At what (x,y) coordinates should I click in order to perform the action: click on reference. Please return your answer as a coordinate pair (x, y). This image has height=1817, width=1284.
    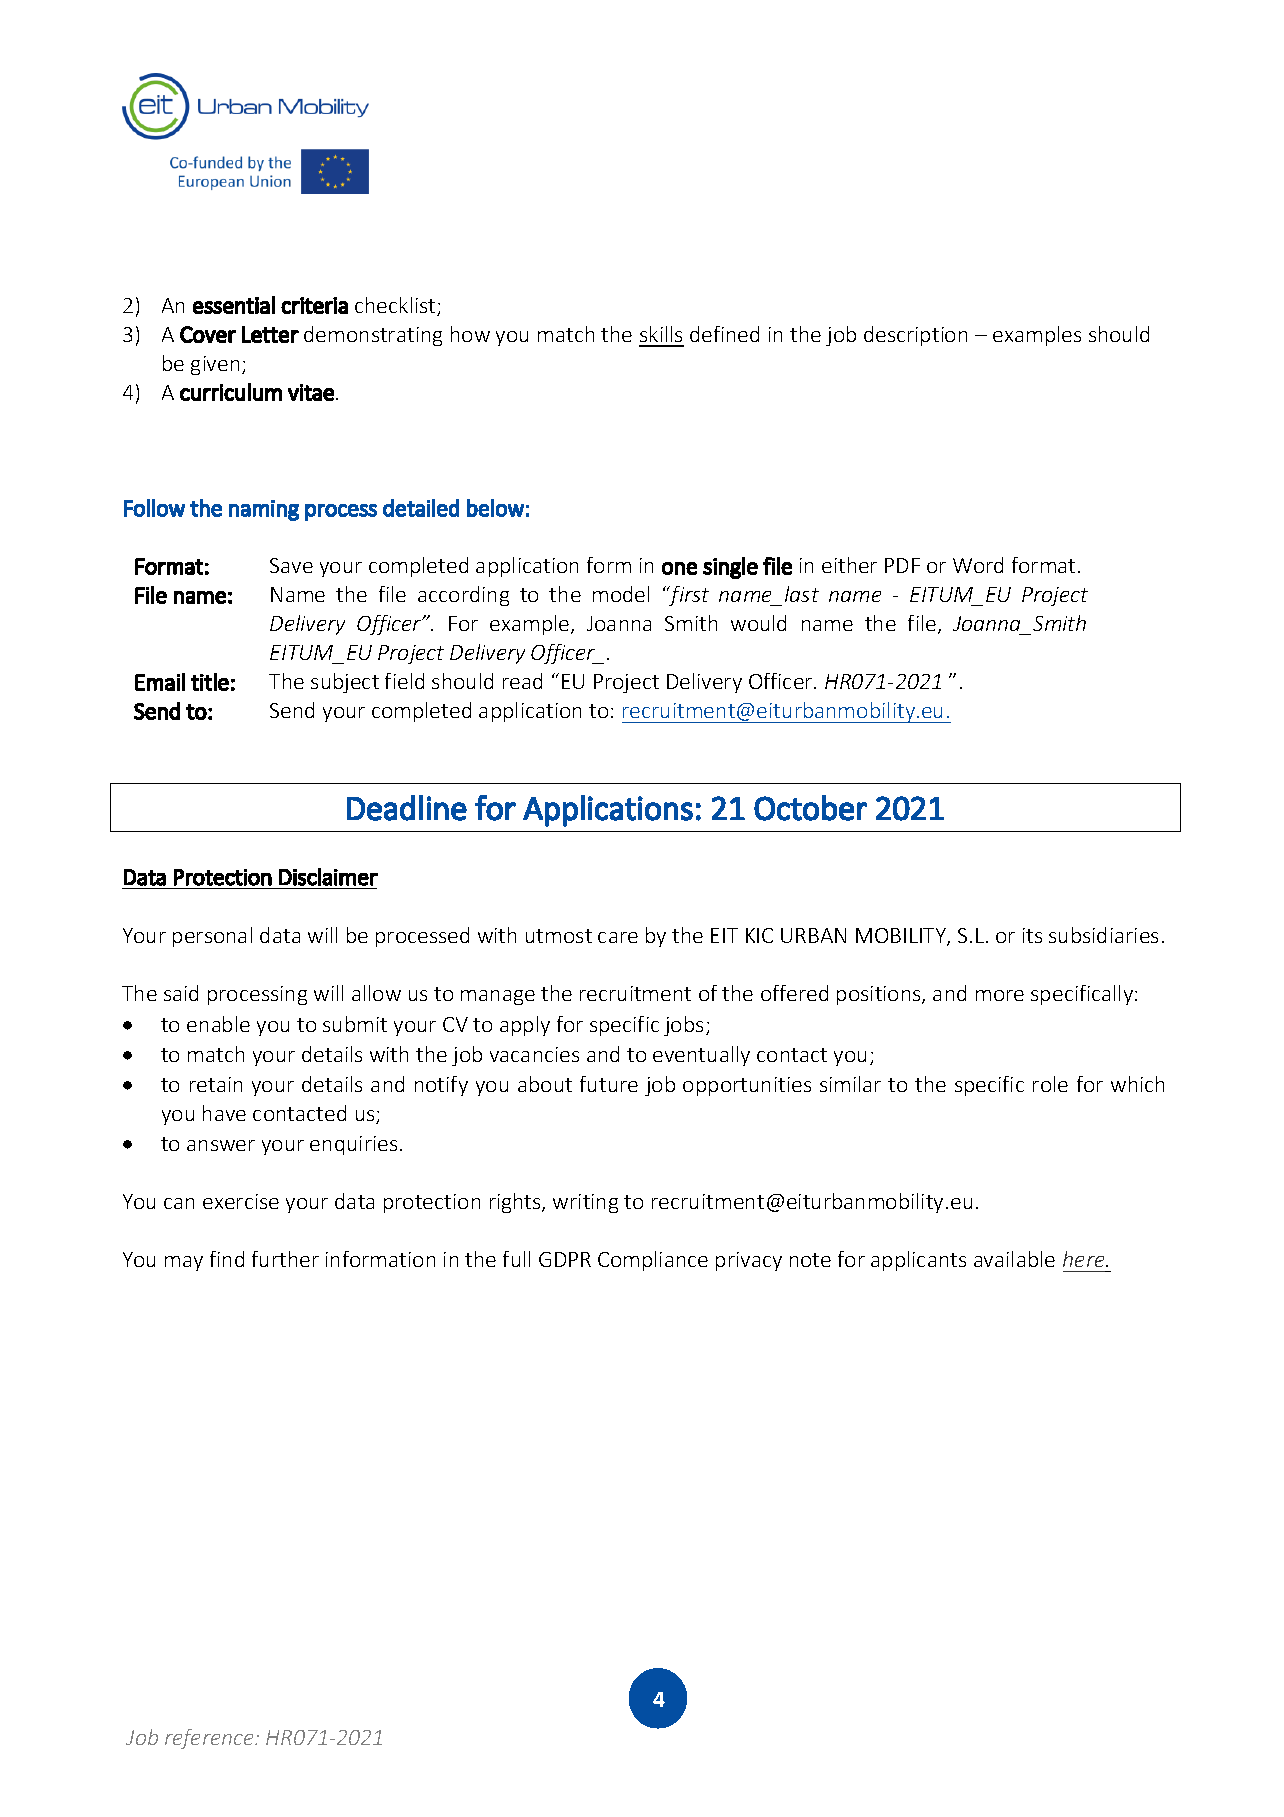
    Looking at the image, I should click on (210, 1739).
